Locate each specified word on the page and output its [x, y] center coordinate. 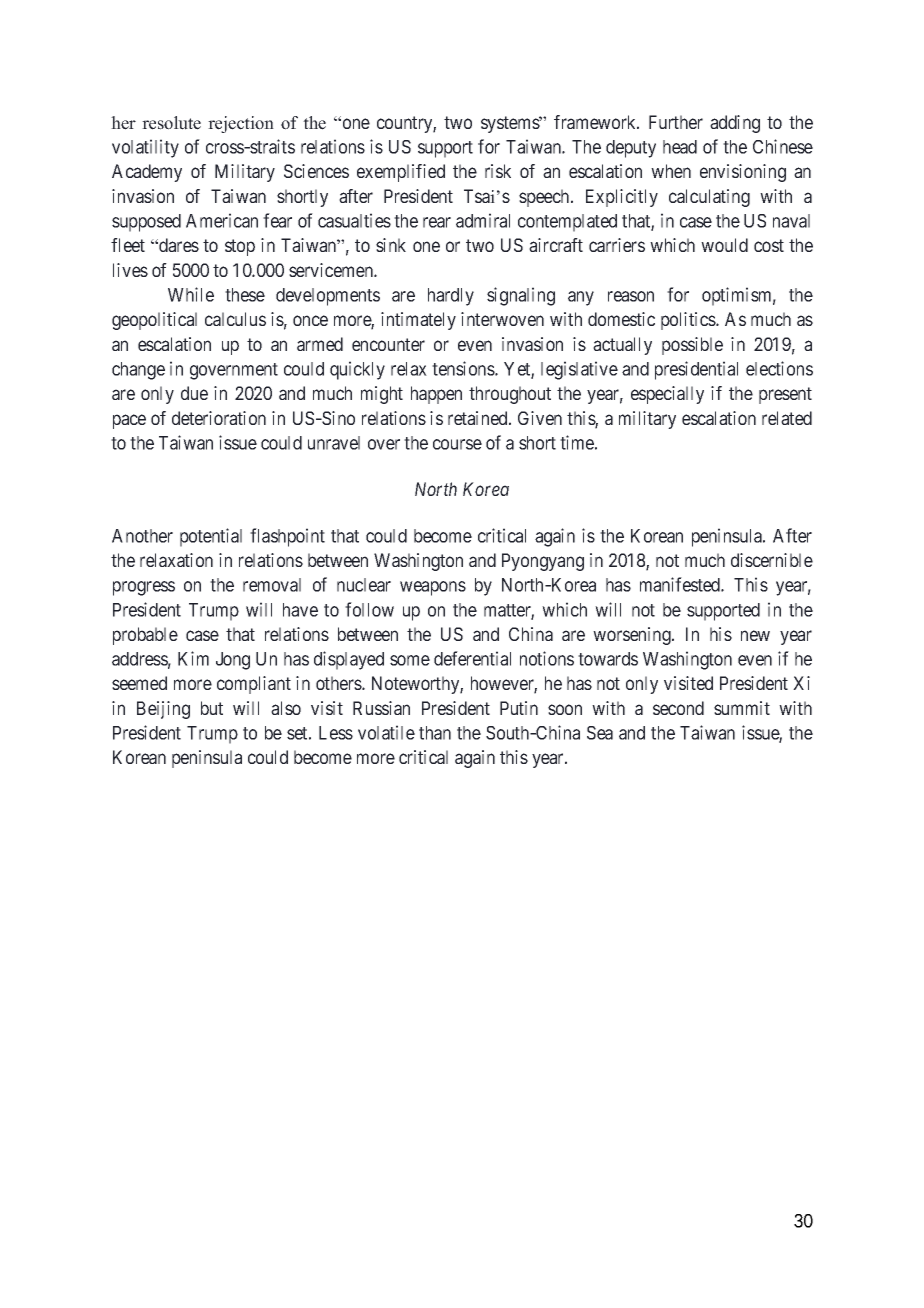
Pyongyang [543, 562]
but [212, 708]
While [191, 294]
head [680, 147]
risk [498, 171]
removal [272, 585]
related [787, 418]
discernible [772, 560]
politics [689, 321]
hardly [451, 297]
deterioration [219, 418]
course [457, 444]
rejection [241, 124]
